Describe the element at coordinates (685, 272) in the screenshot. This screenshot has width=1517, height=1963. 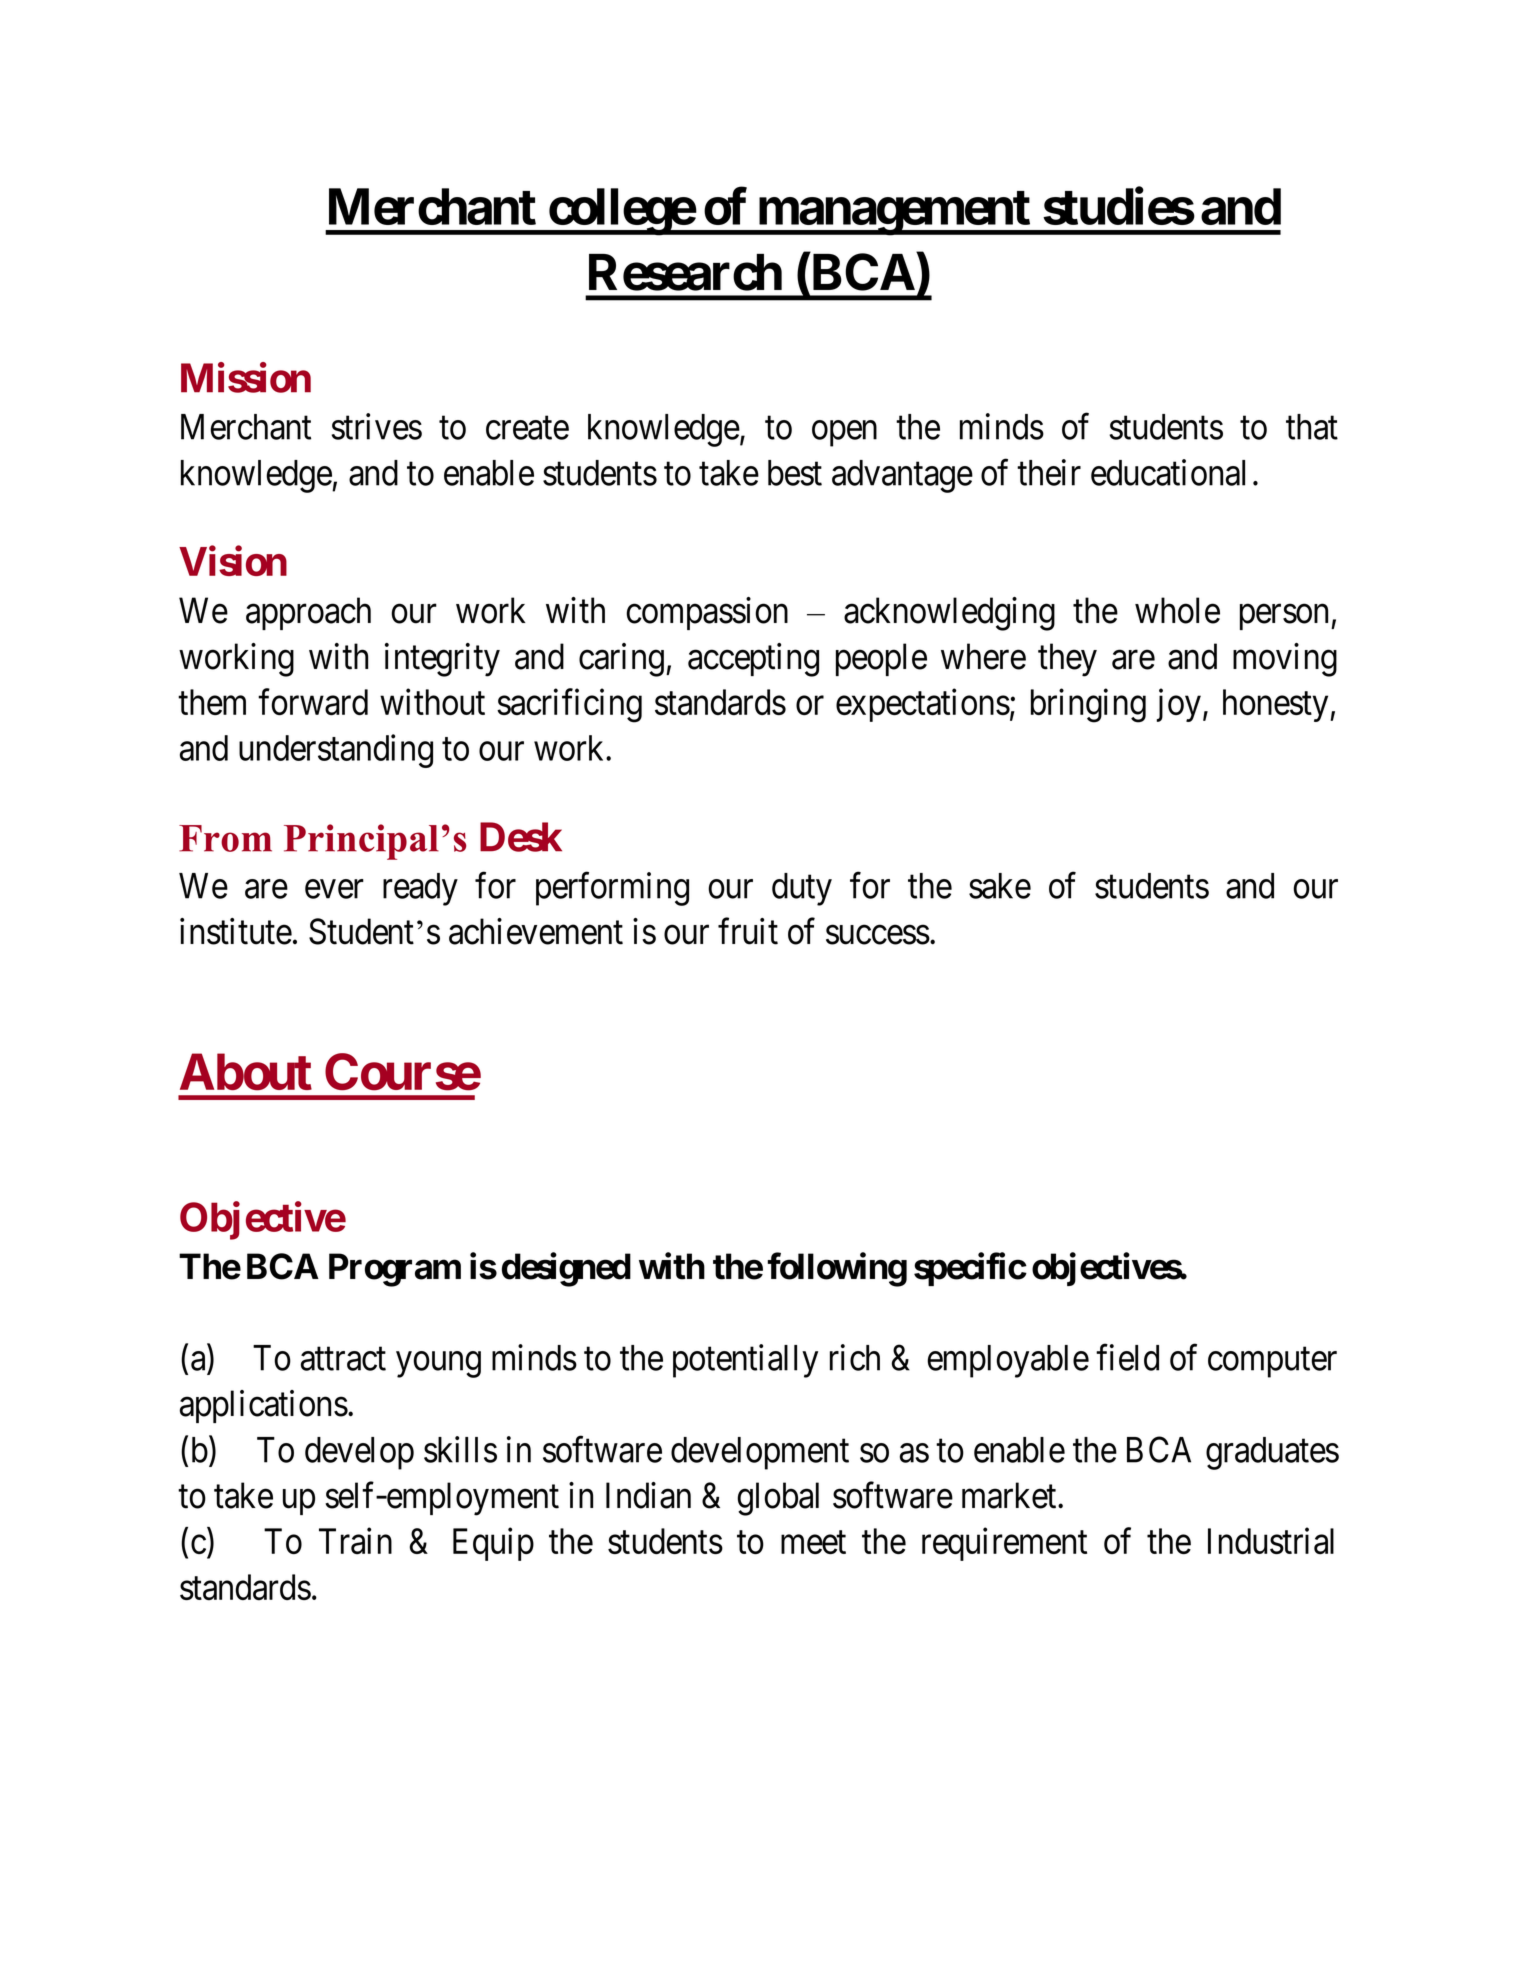
I see `Research` at that location.
